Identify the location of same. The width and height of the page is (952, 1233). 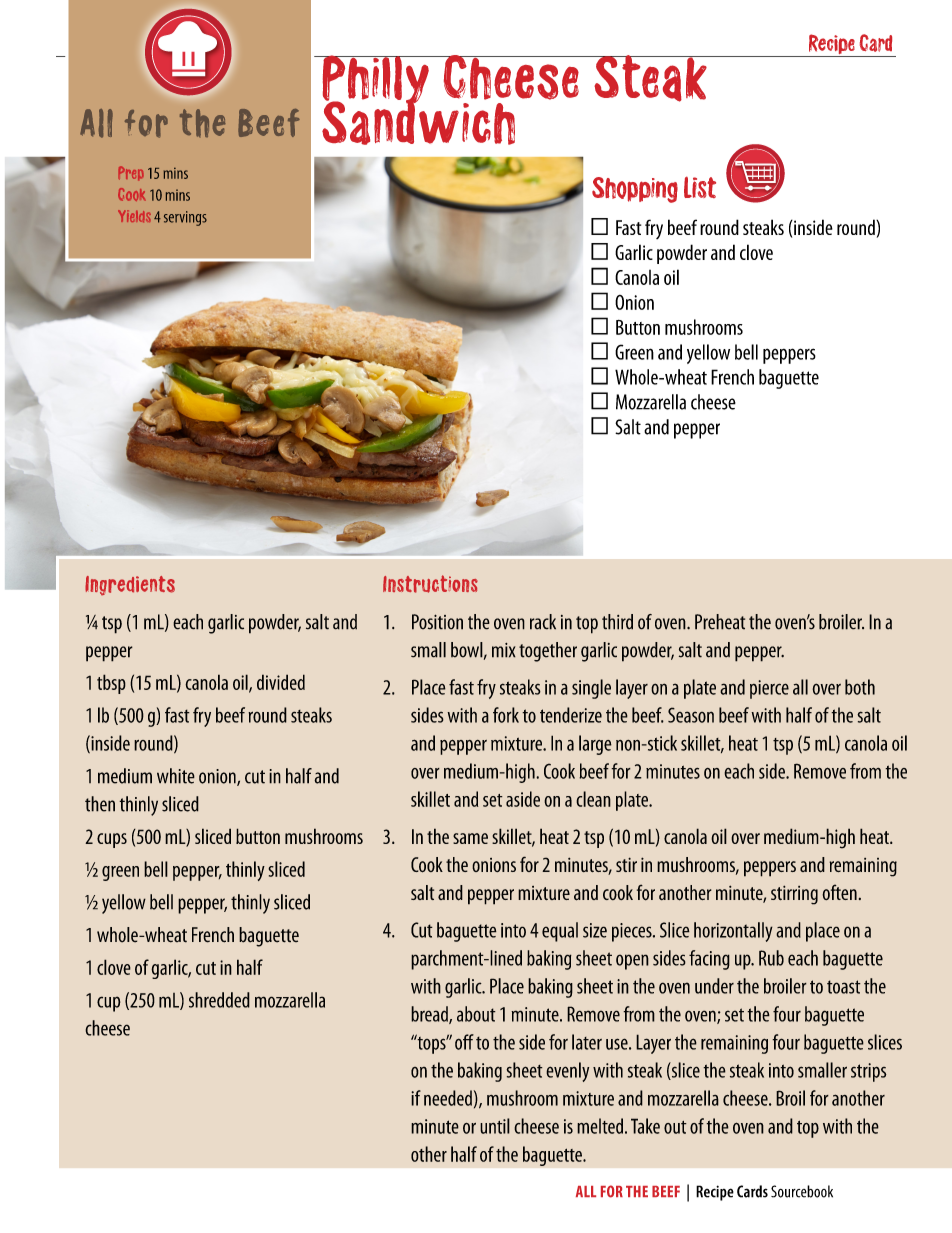
(470, 838).
